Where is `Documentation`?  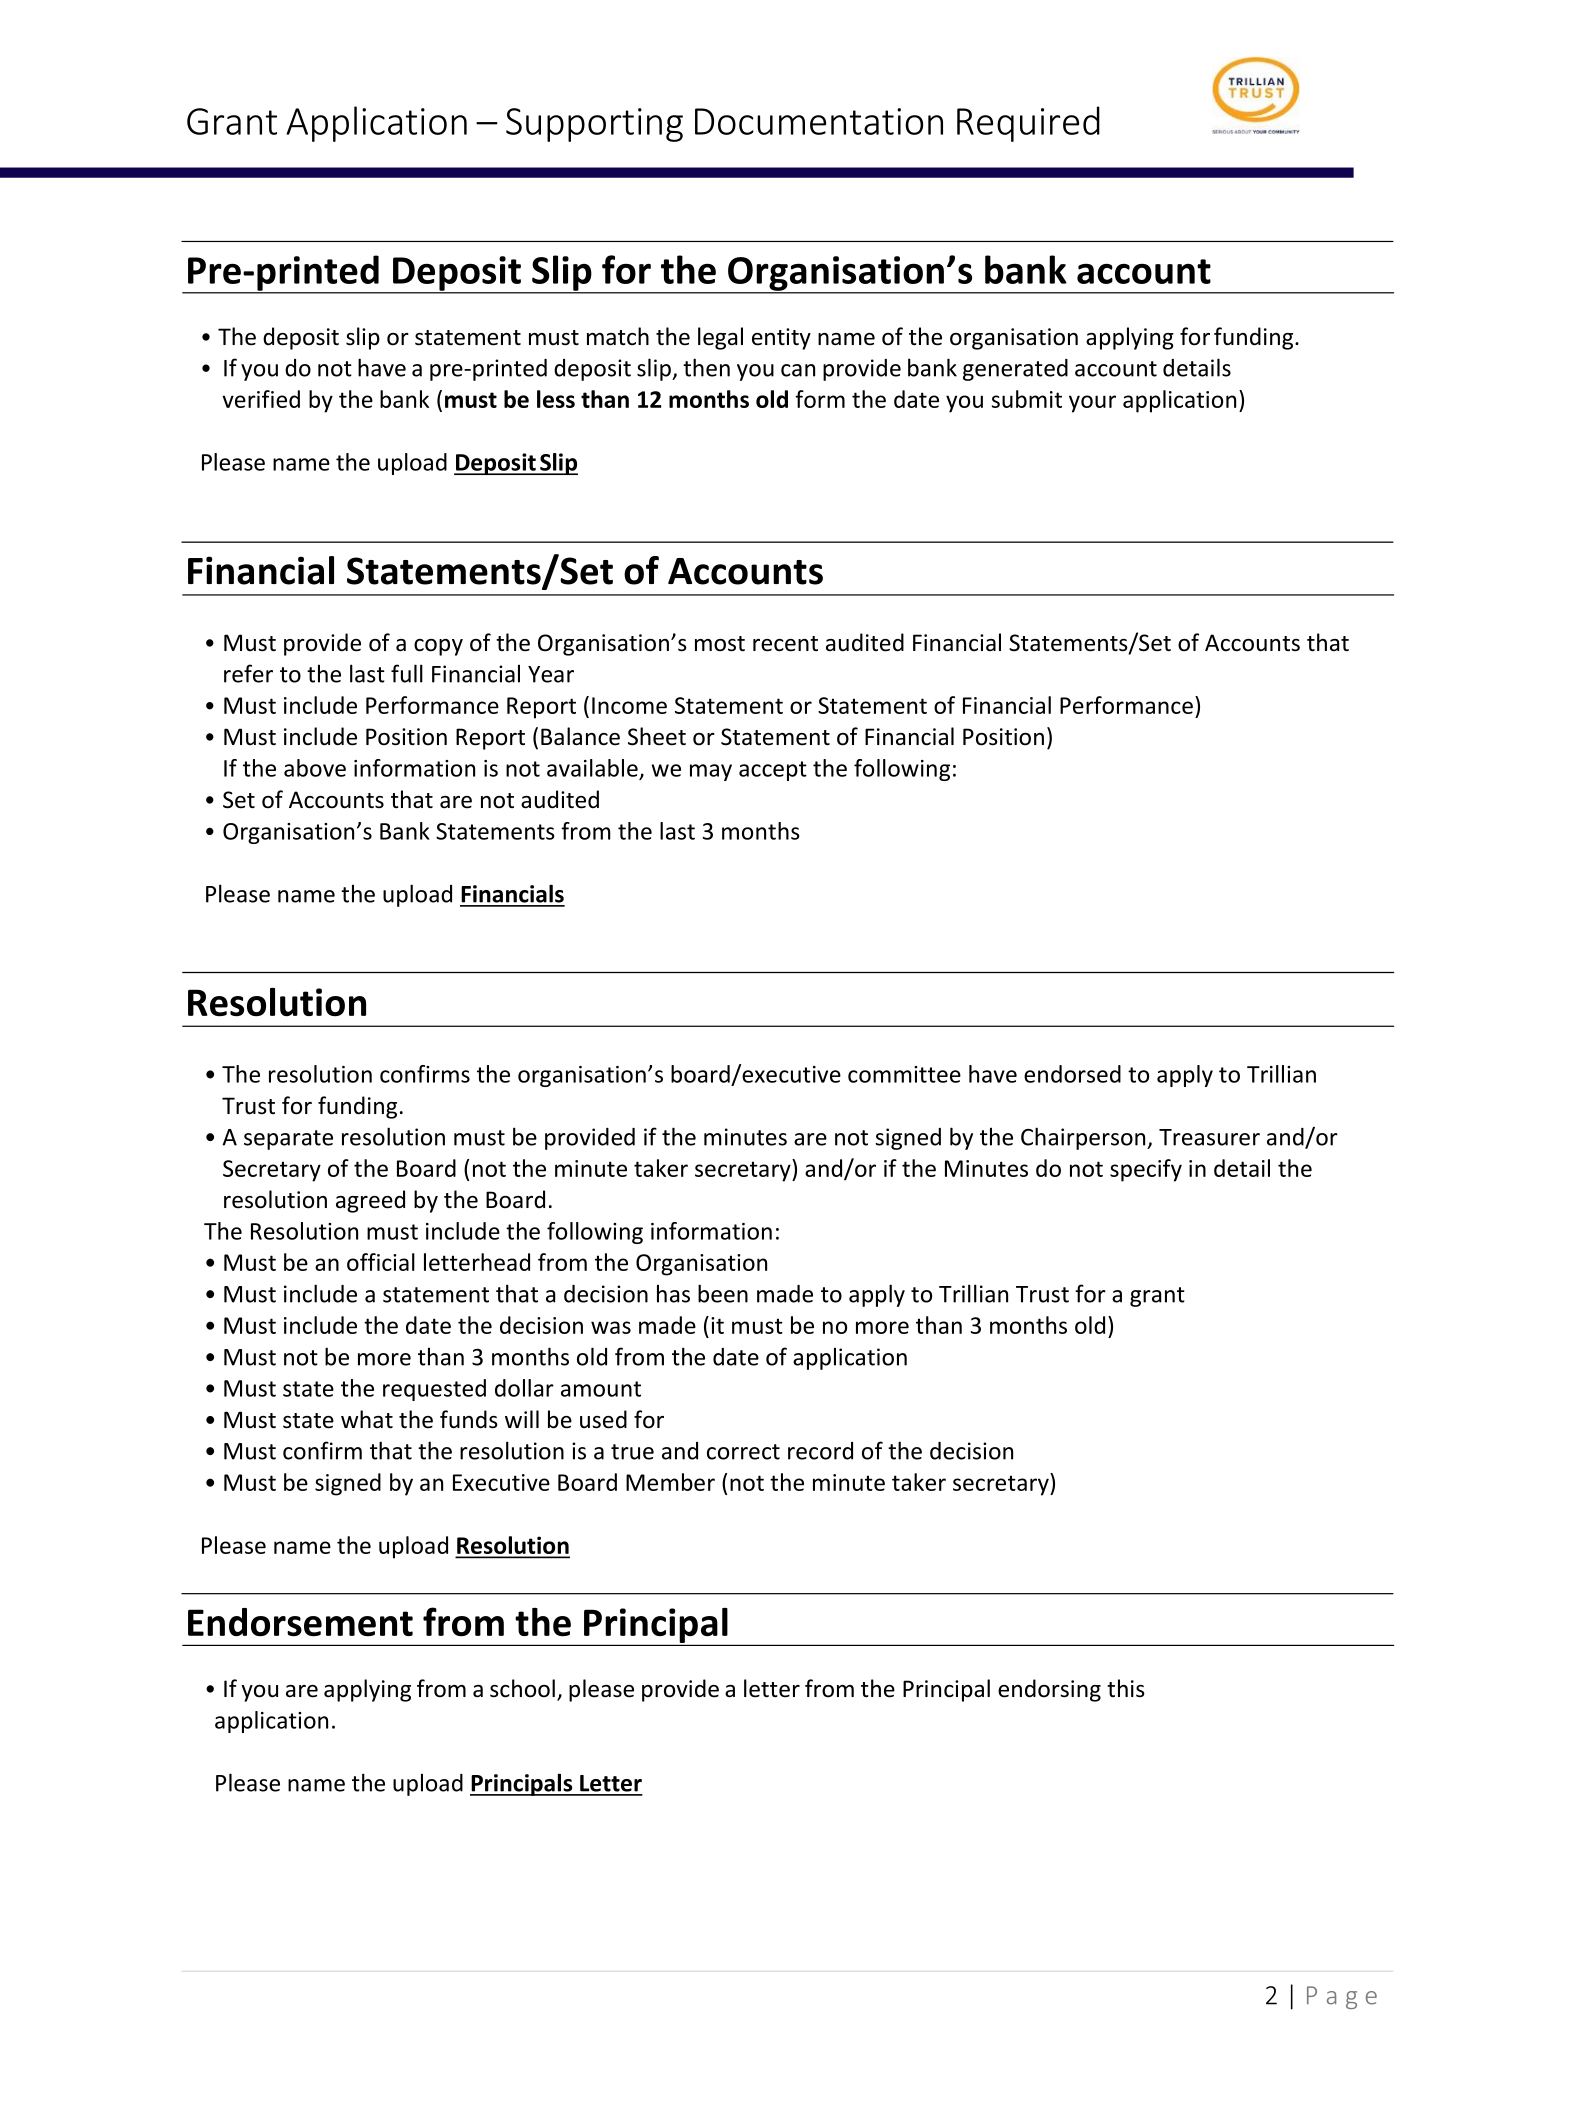
Documentation is located at coordinates (819, 121).
